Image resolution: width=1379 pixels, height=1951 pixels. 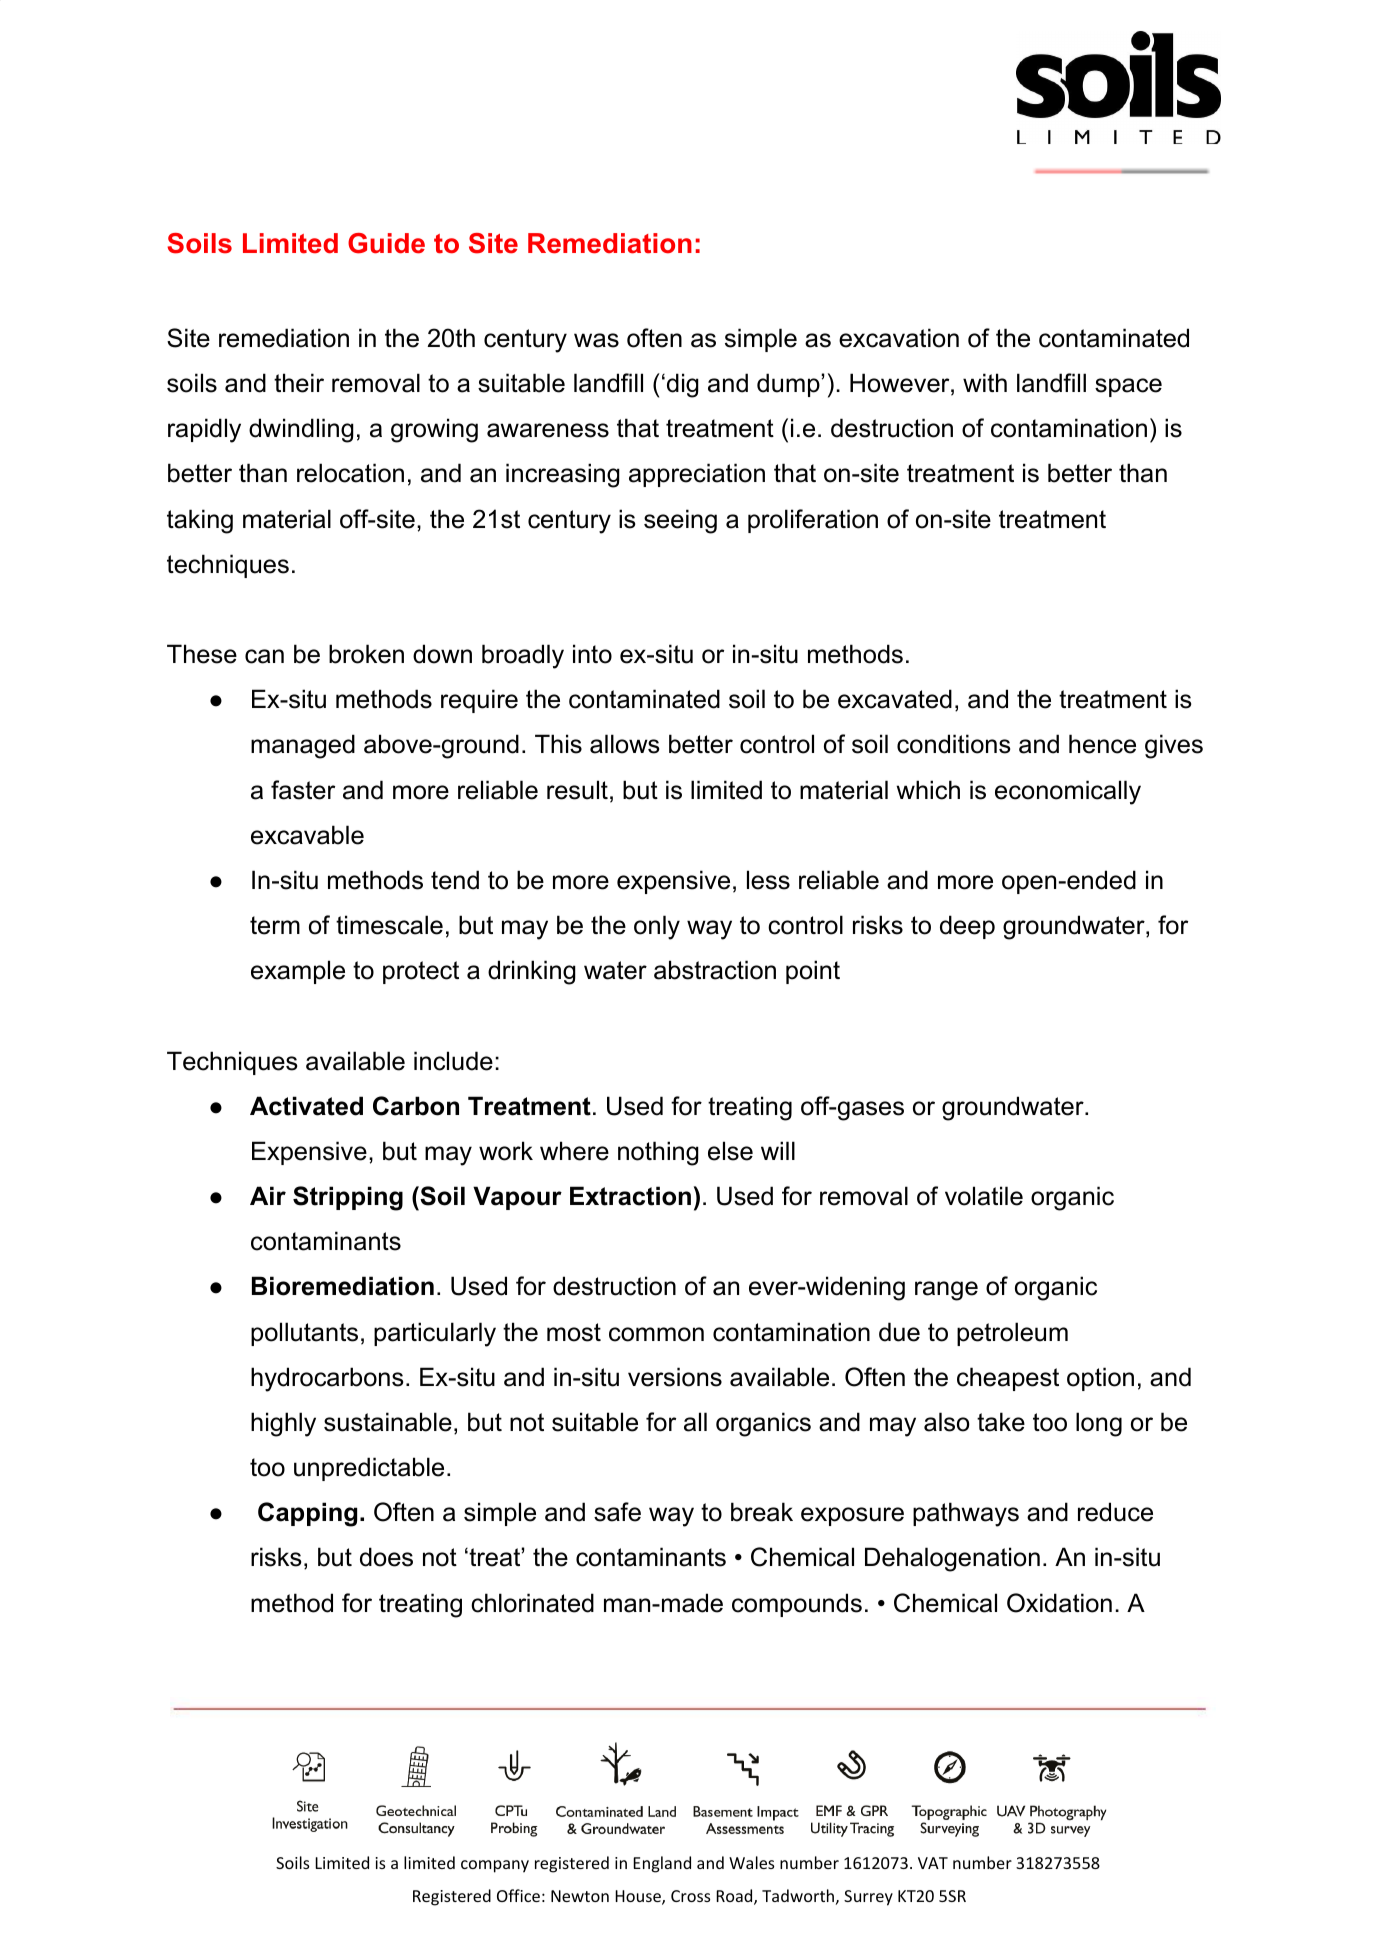 What do you see at coordinates (283, 1424) in the screenshot?
I see `highly` at bounding box center [283, 1424].
